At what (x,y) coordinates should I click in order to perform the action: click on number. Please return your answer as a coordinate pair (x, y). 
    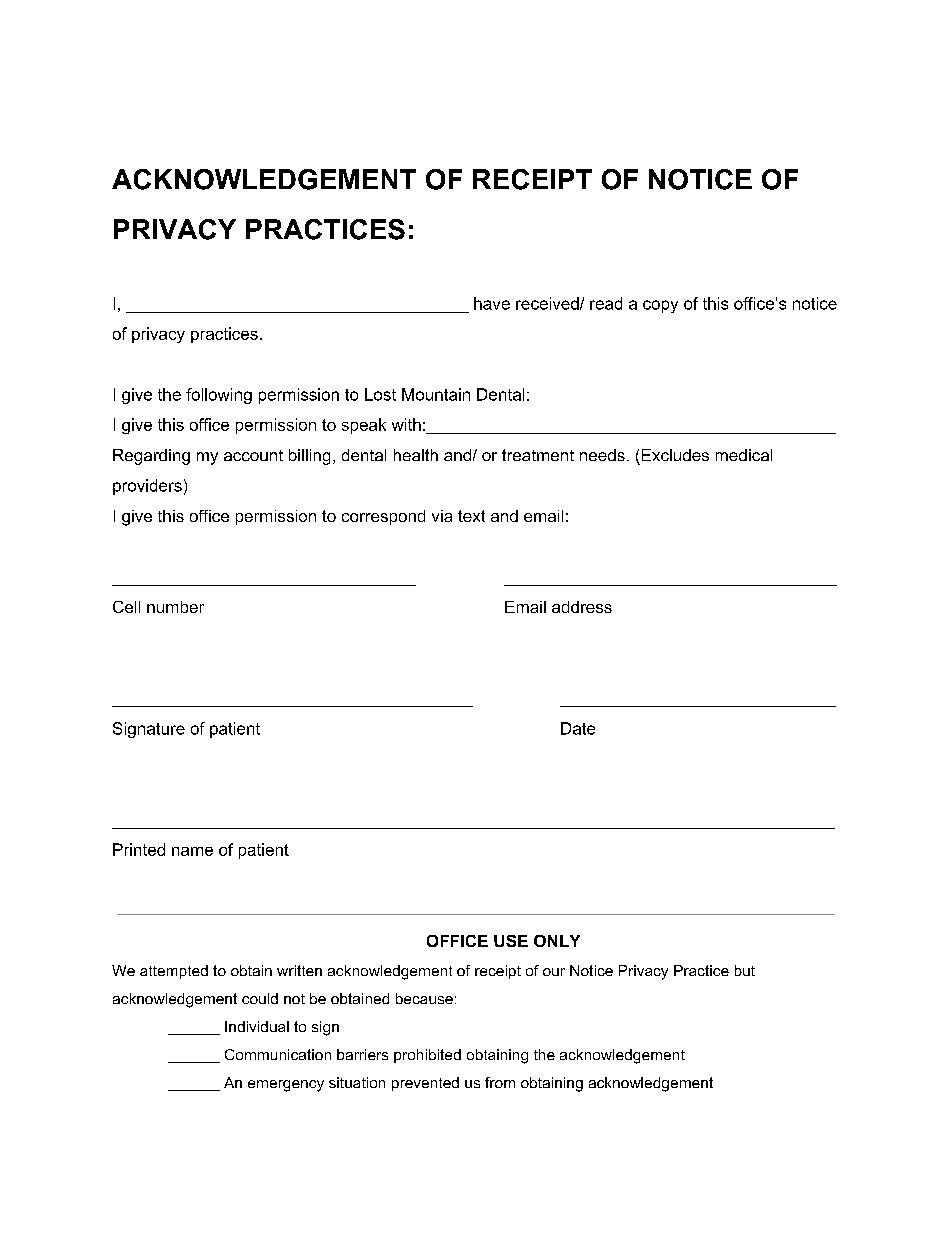
    Looking at the image, I should click on (175, 607).
